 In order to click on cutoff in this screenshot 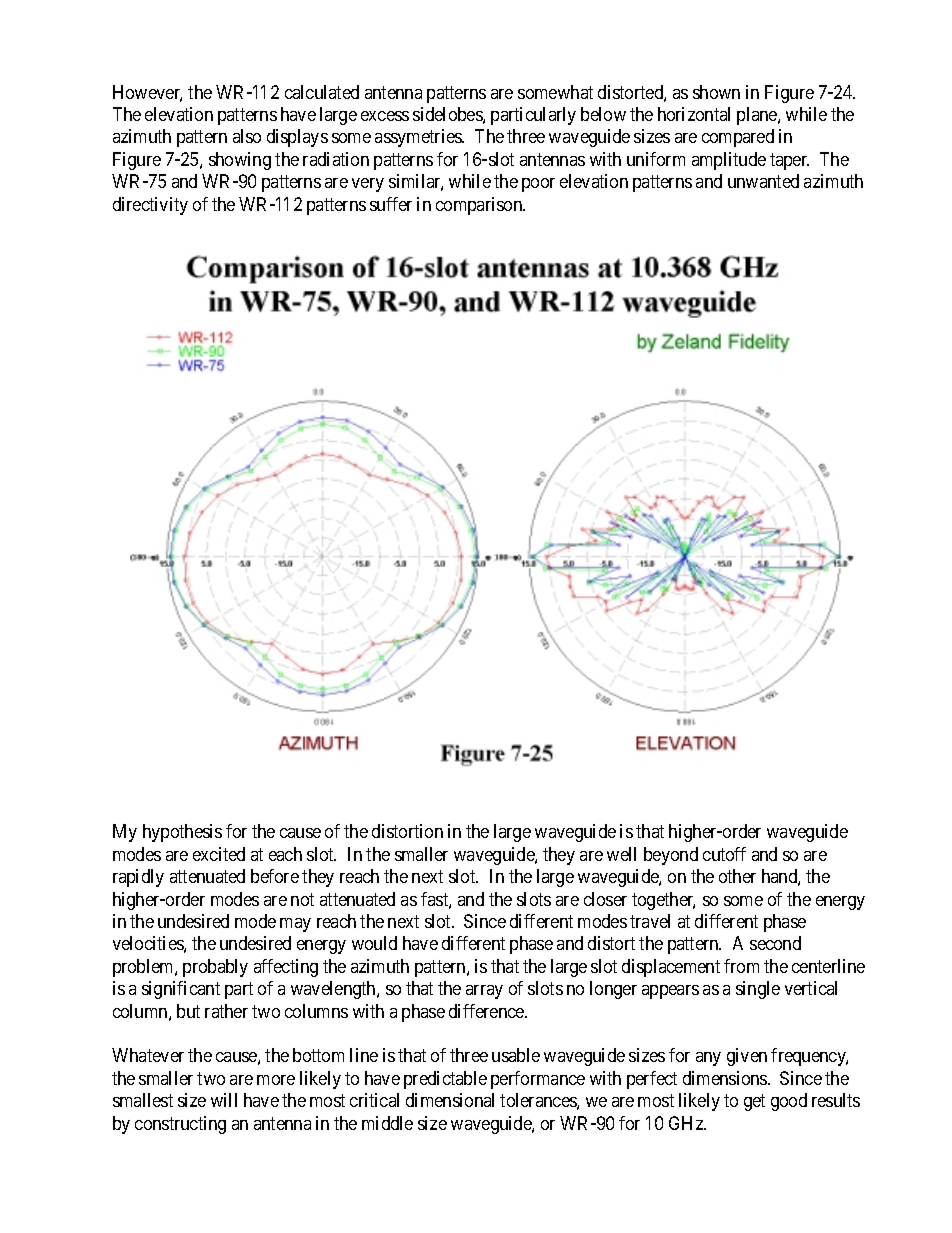, I will do `click(724, 854)`.
